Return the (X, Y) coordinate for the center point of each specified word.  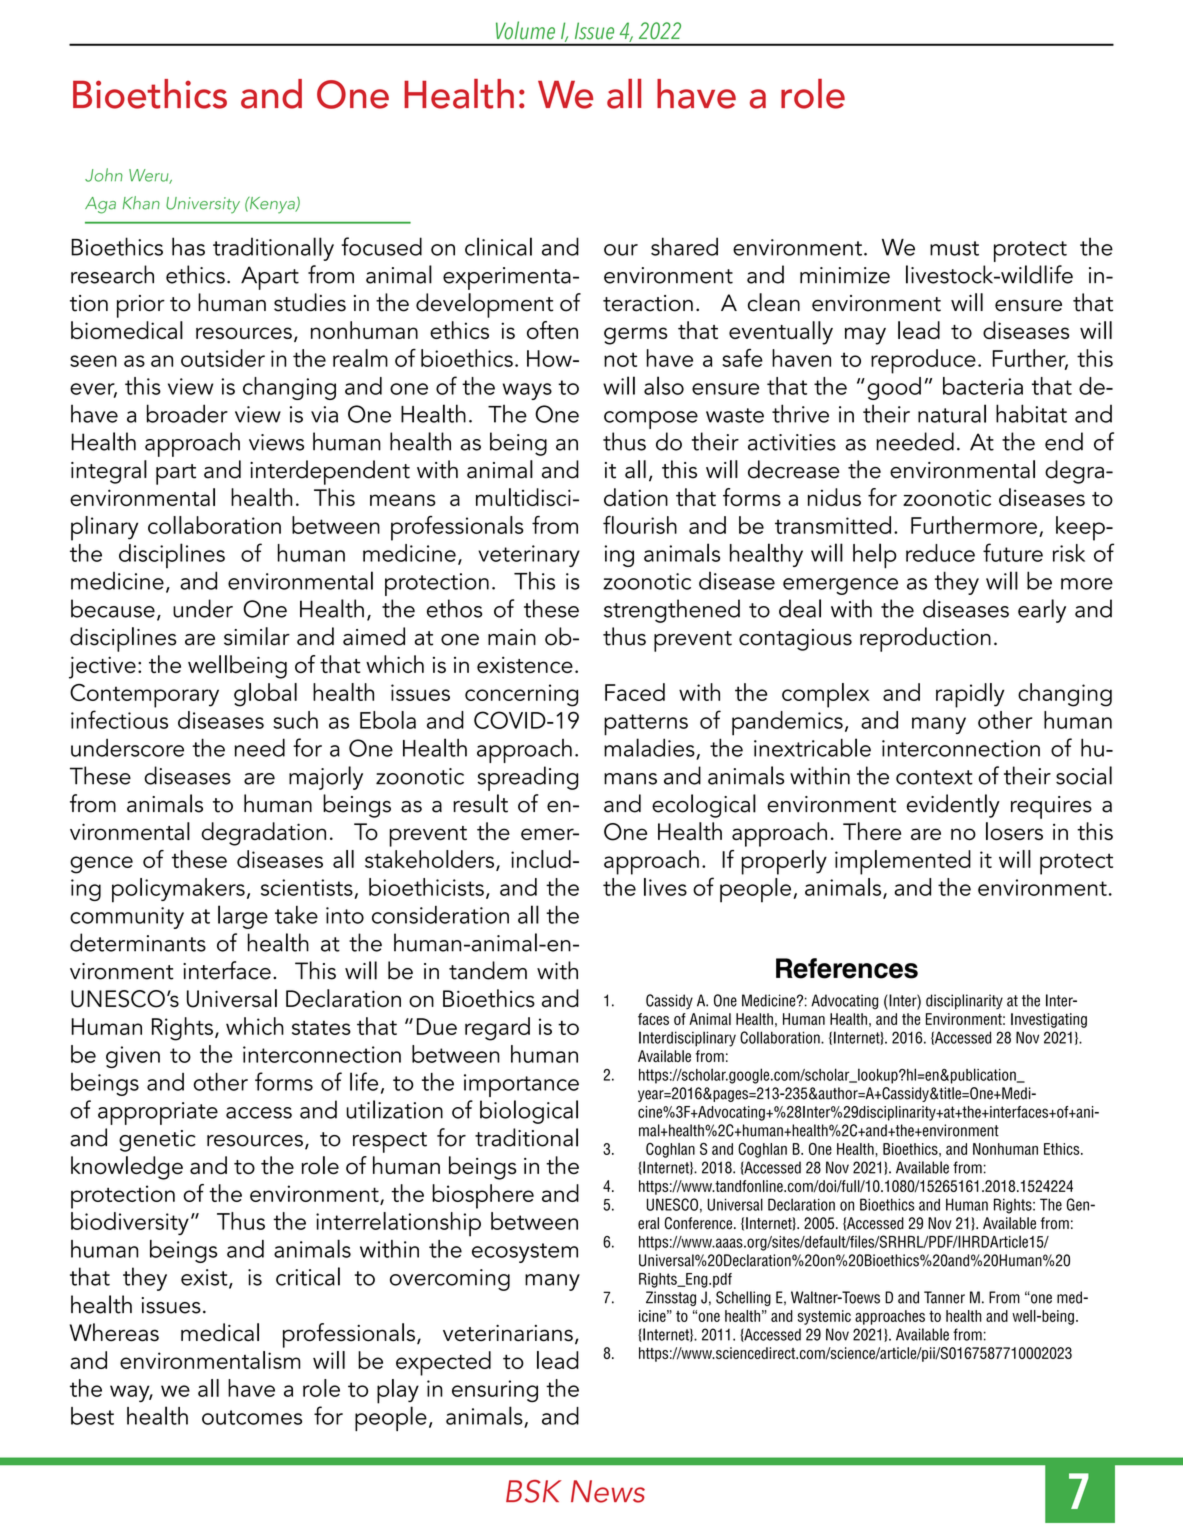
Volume (525, 30)
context (934, 777)
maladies (650, 748)
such (295, 720)
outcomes (252, 1417)
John (104, 175)
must (954, 248)
